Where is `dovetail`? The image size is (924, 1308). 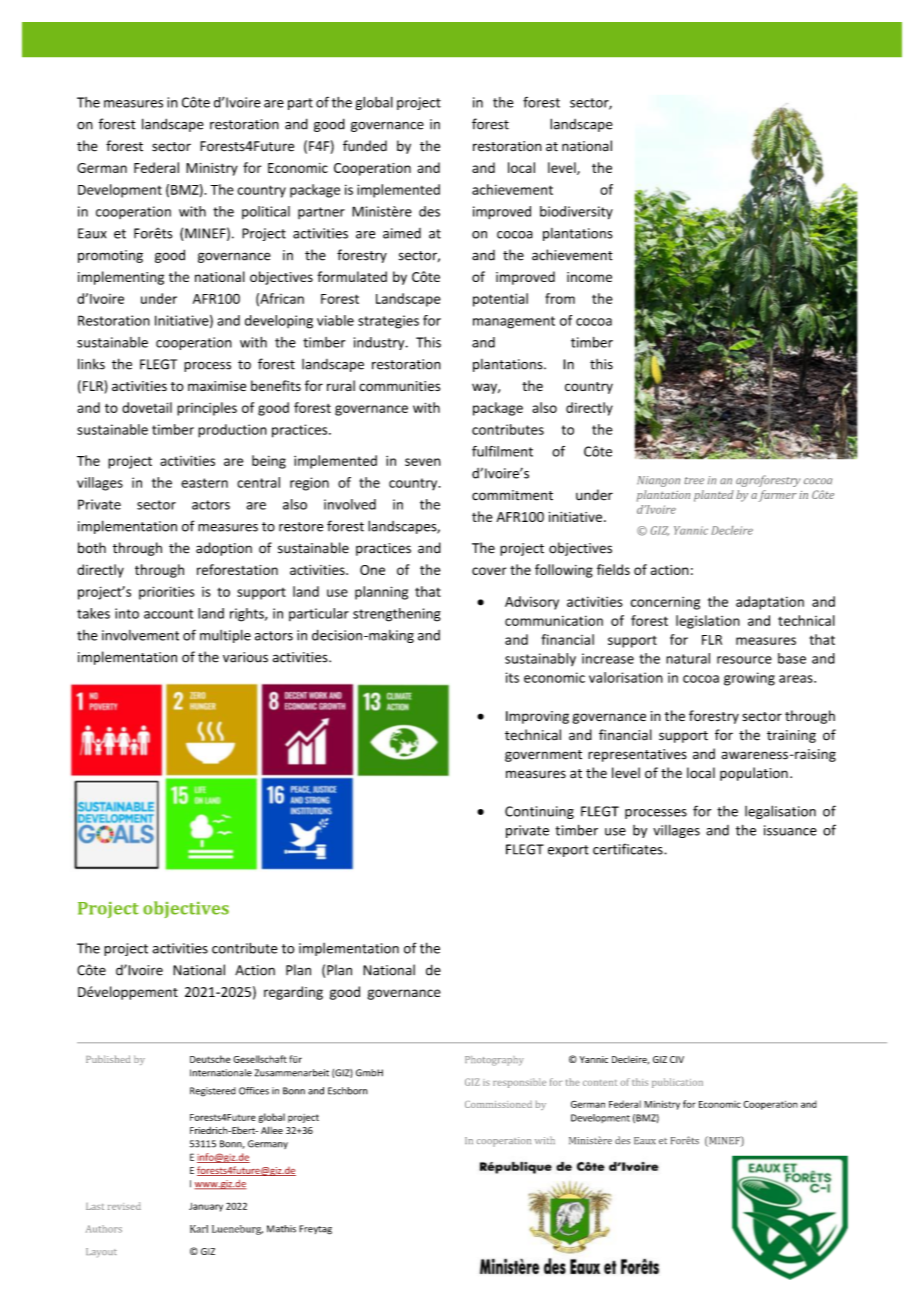 dovetail is located at coordinates (147, 407).
